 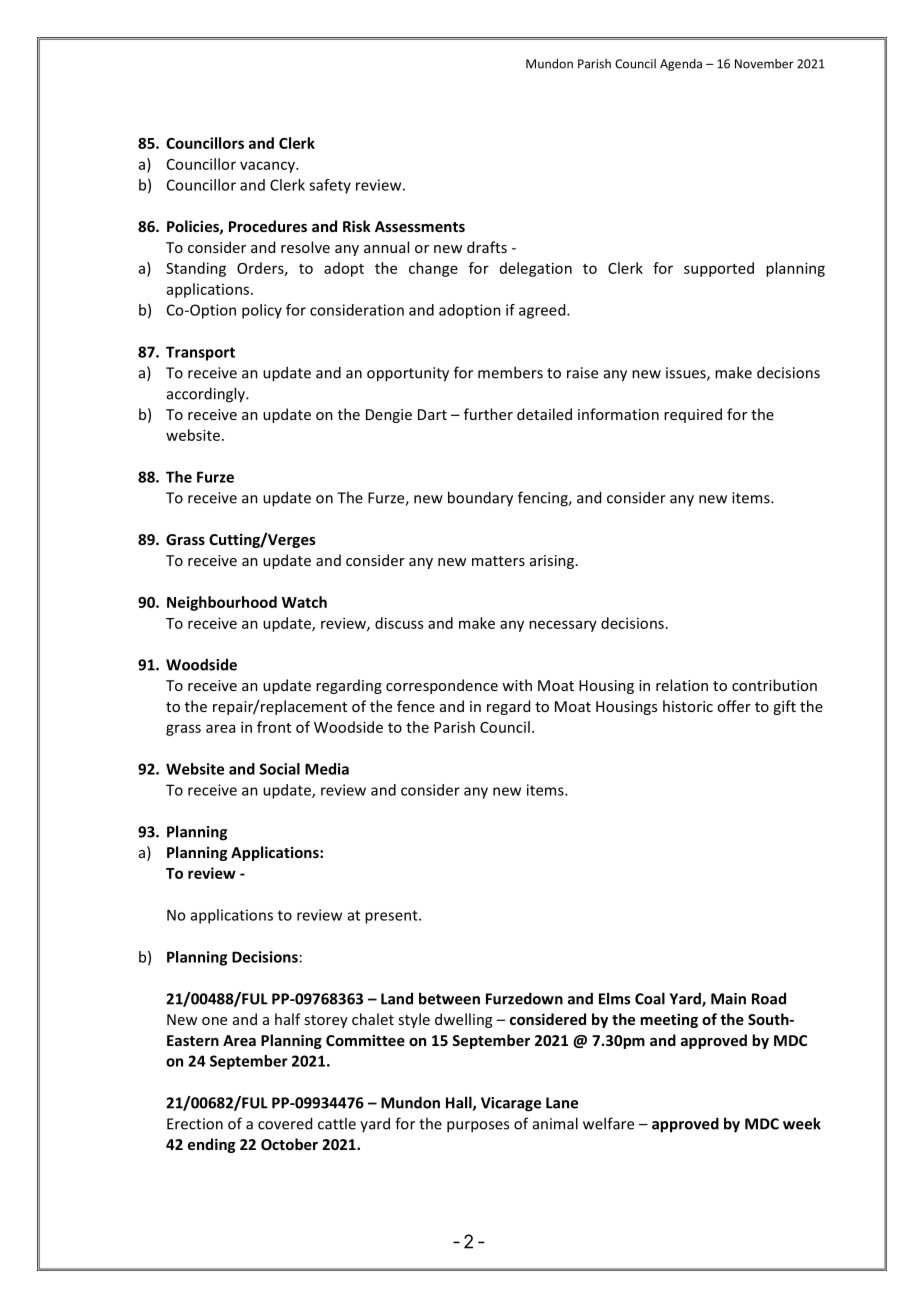 What do you see at coordinates (420, 226) in the image?
I see `Assessments` at bounding box center [420, 226].
